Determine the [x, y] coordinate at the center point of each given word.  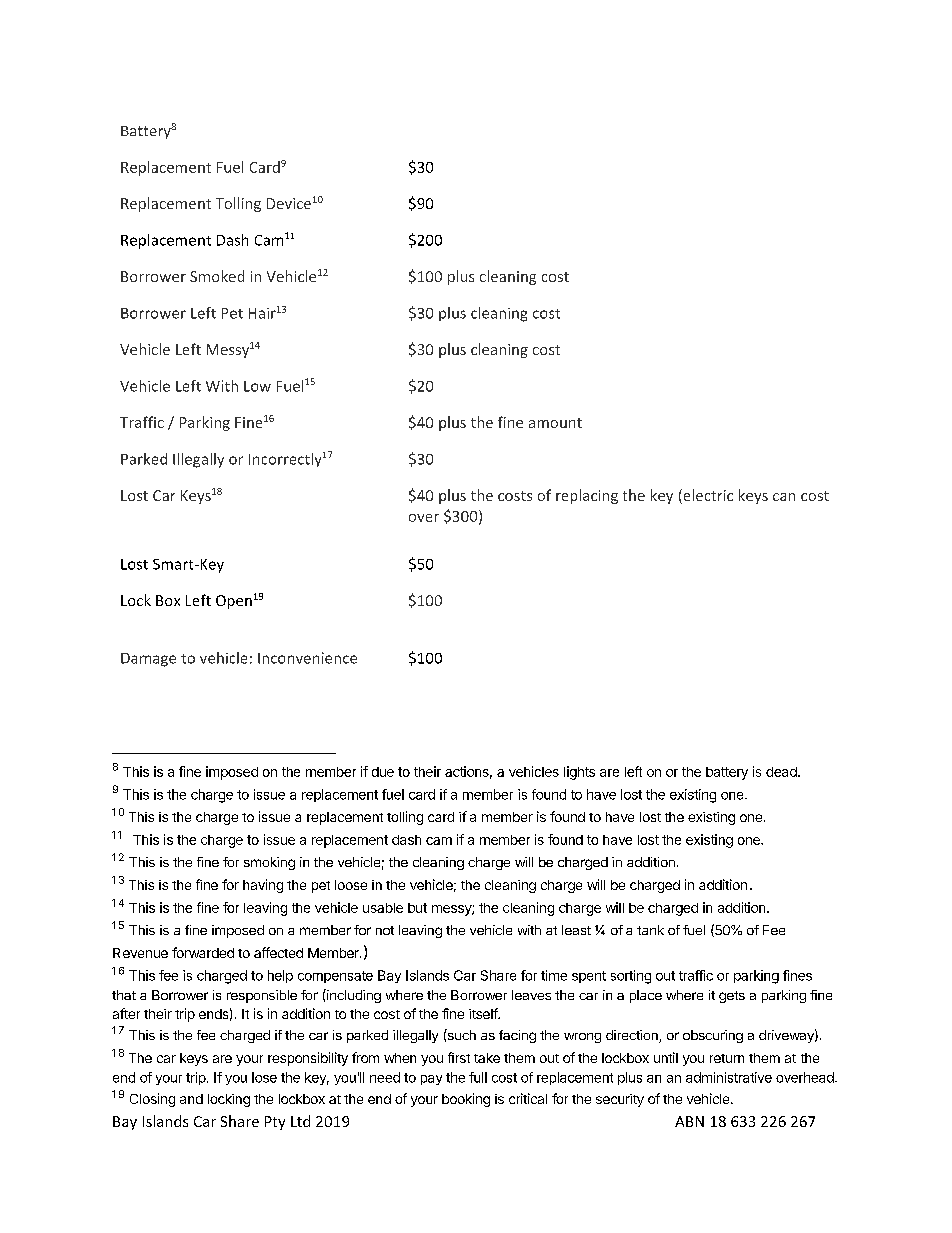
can [784, 497]
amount [555, 423]
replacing [587, 496]
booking [466, 1100]
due [383, 772]
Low [257, 386]
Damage [148, 660]
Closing [152, 1100]
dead [782, 772]
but [417, 908]
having [263, 886]
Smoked [217, 276]
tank [650, 930]
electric [707, 496]
